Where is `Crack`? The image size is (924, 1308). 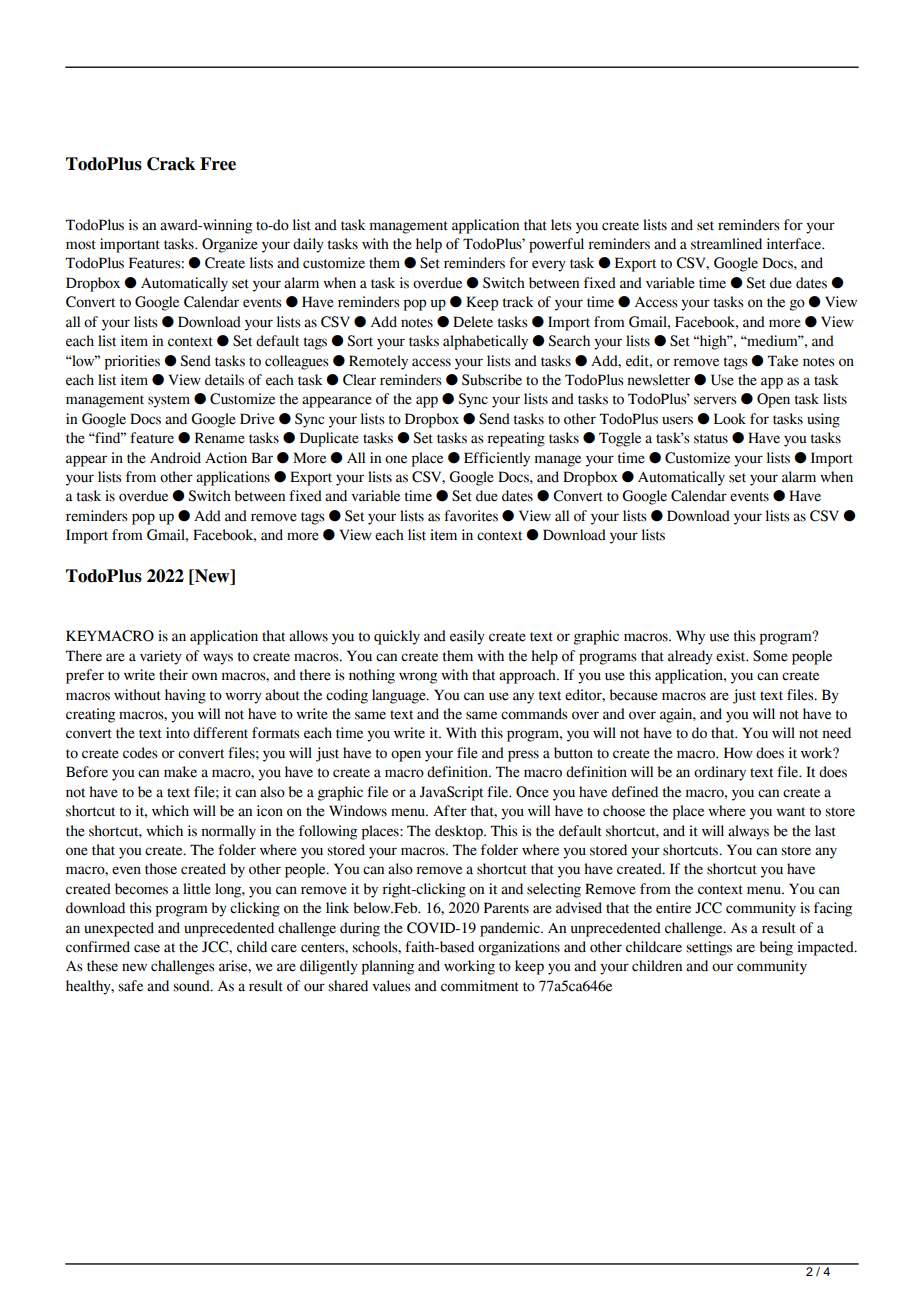 Crack is located at coordinates (171, 164).
